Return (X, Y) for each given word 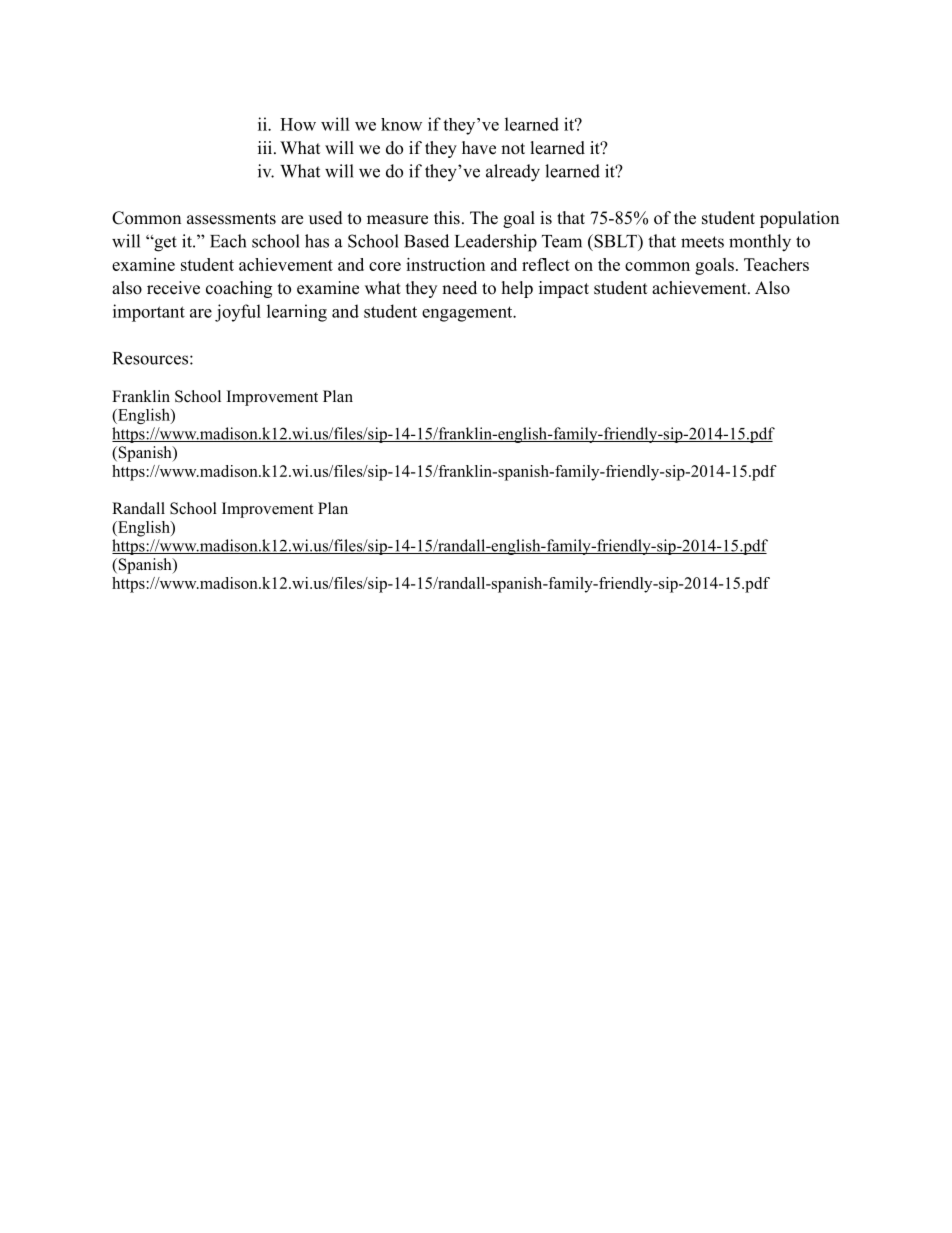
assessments (231, 219)
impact (564, 289)
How (298, 124)
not (513, 149)
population (799, 219)
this (447, 218)
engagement (468, 314)
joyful (238, 313)
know (401, 124)
